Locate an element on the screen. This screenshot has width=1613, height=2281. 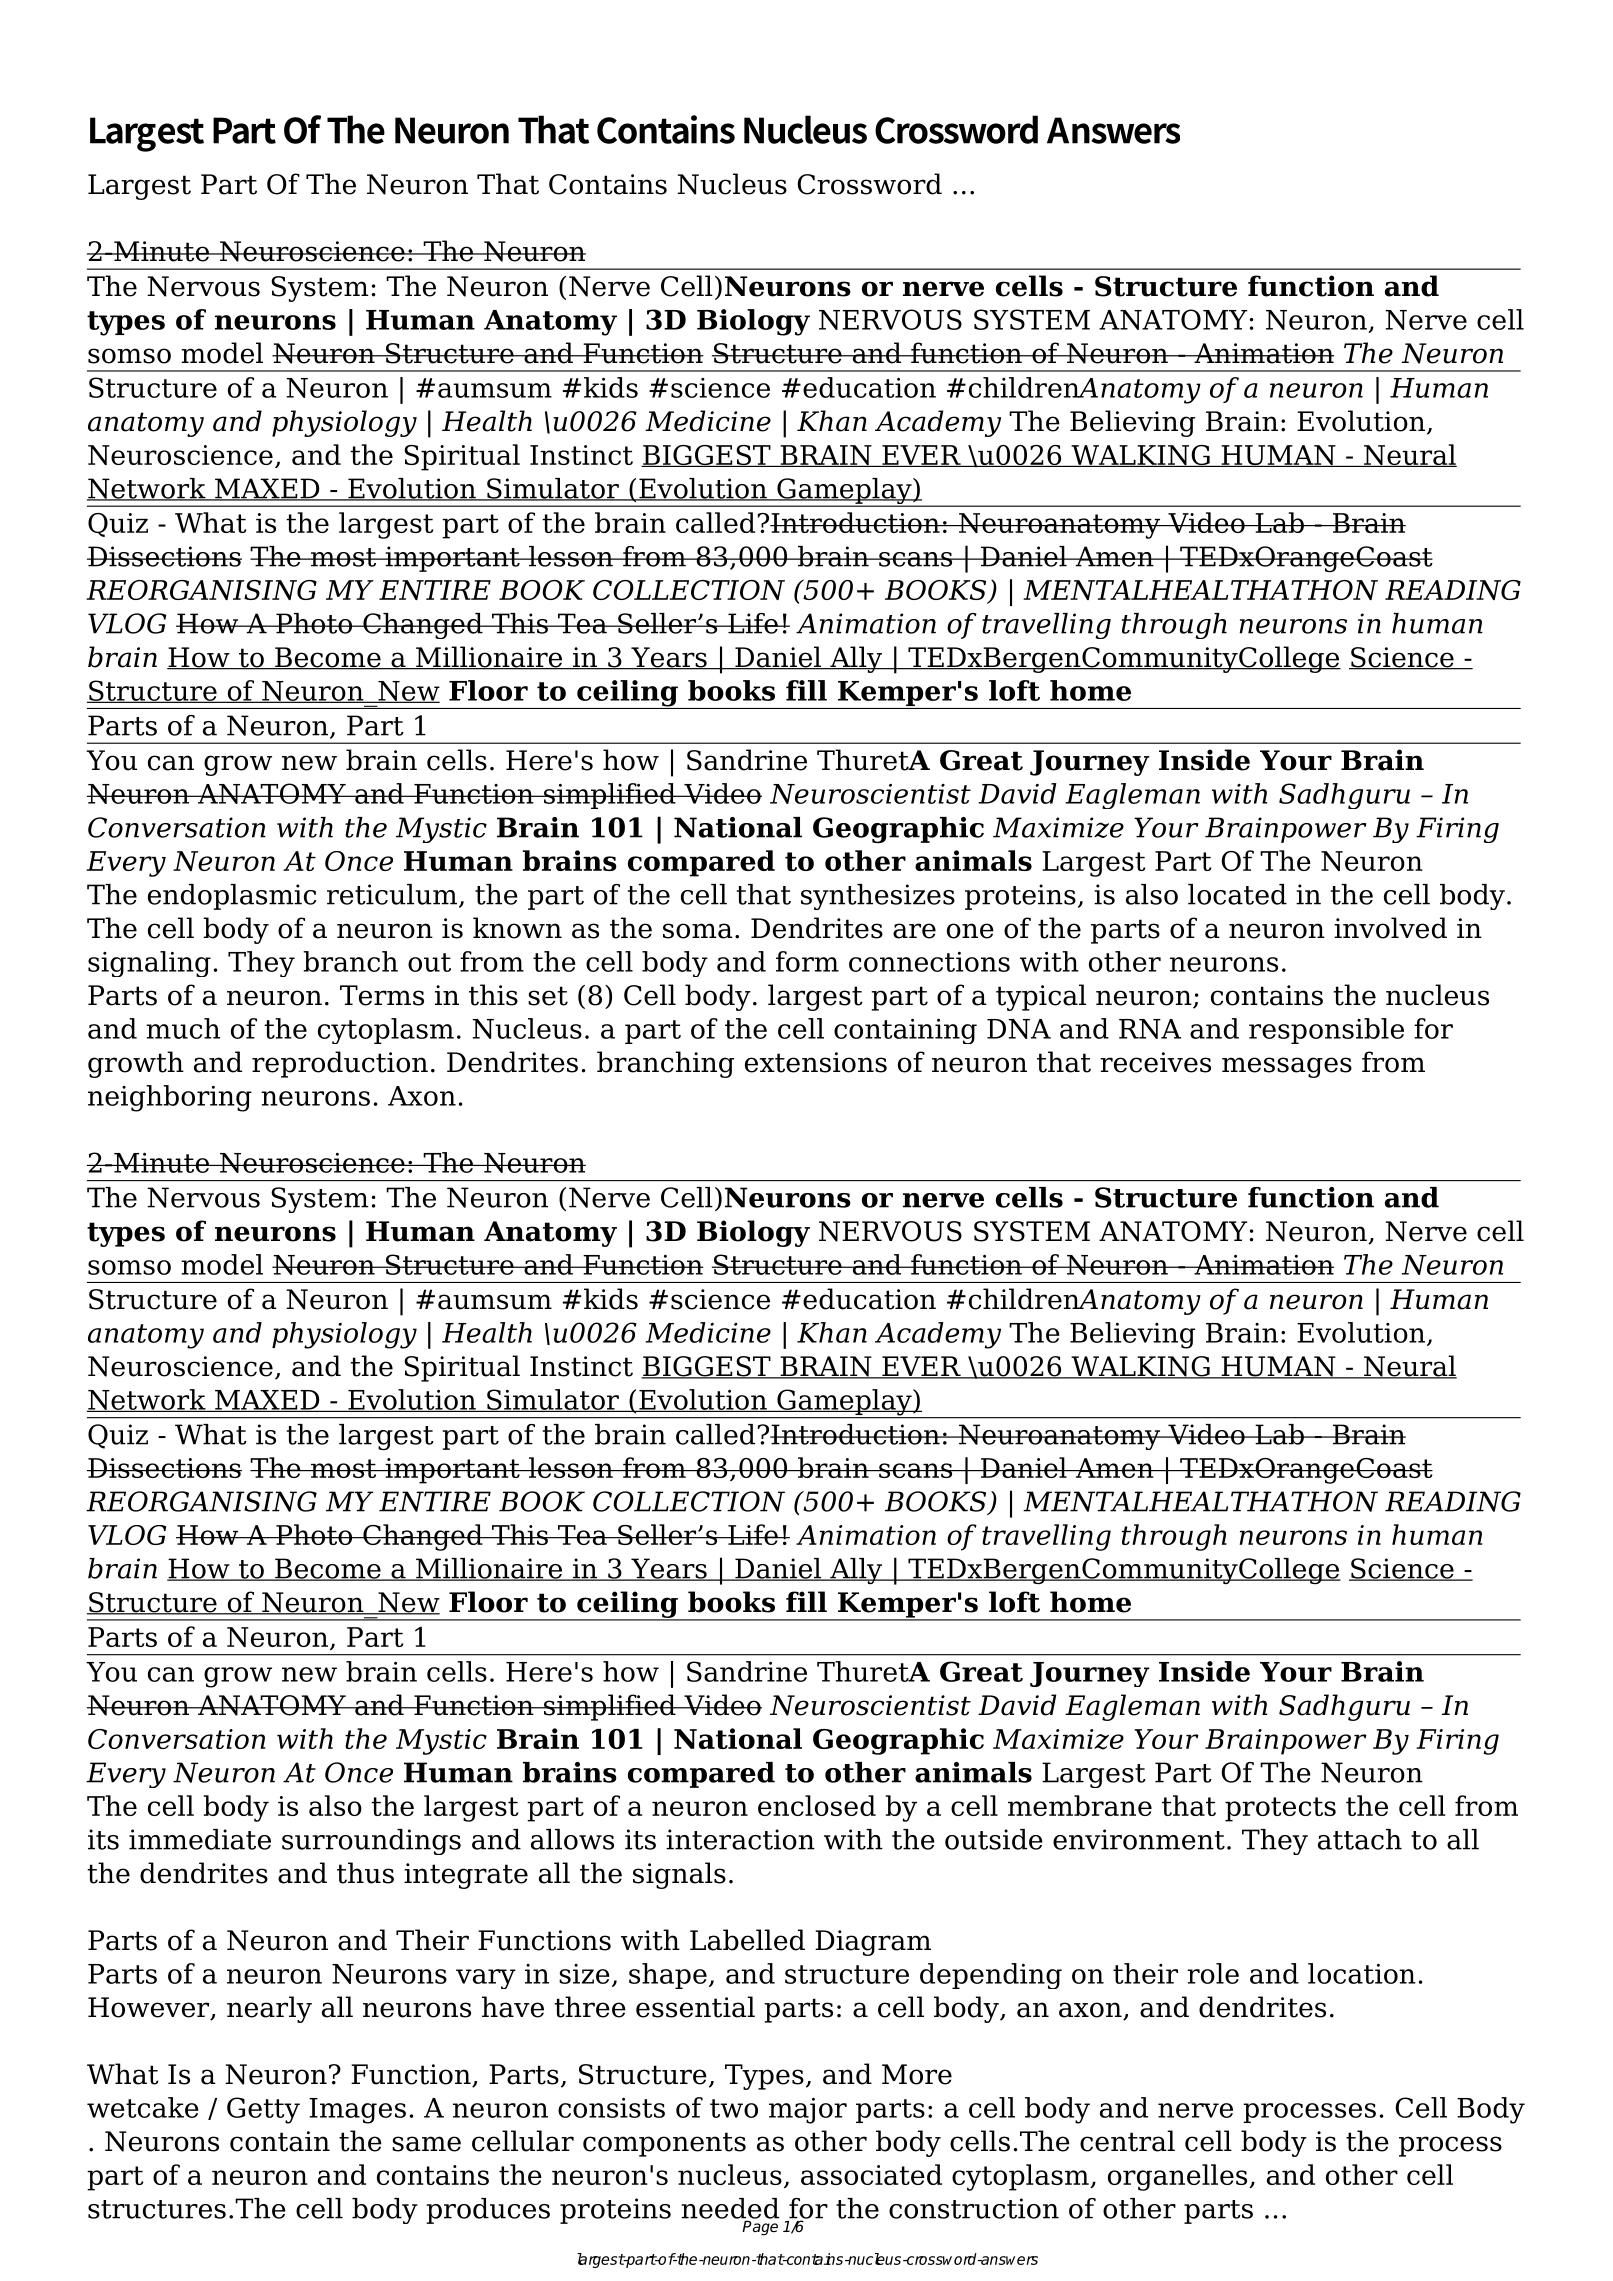
needed is located at coordinates (730, 2208).
